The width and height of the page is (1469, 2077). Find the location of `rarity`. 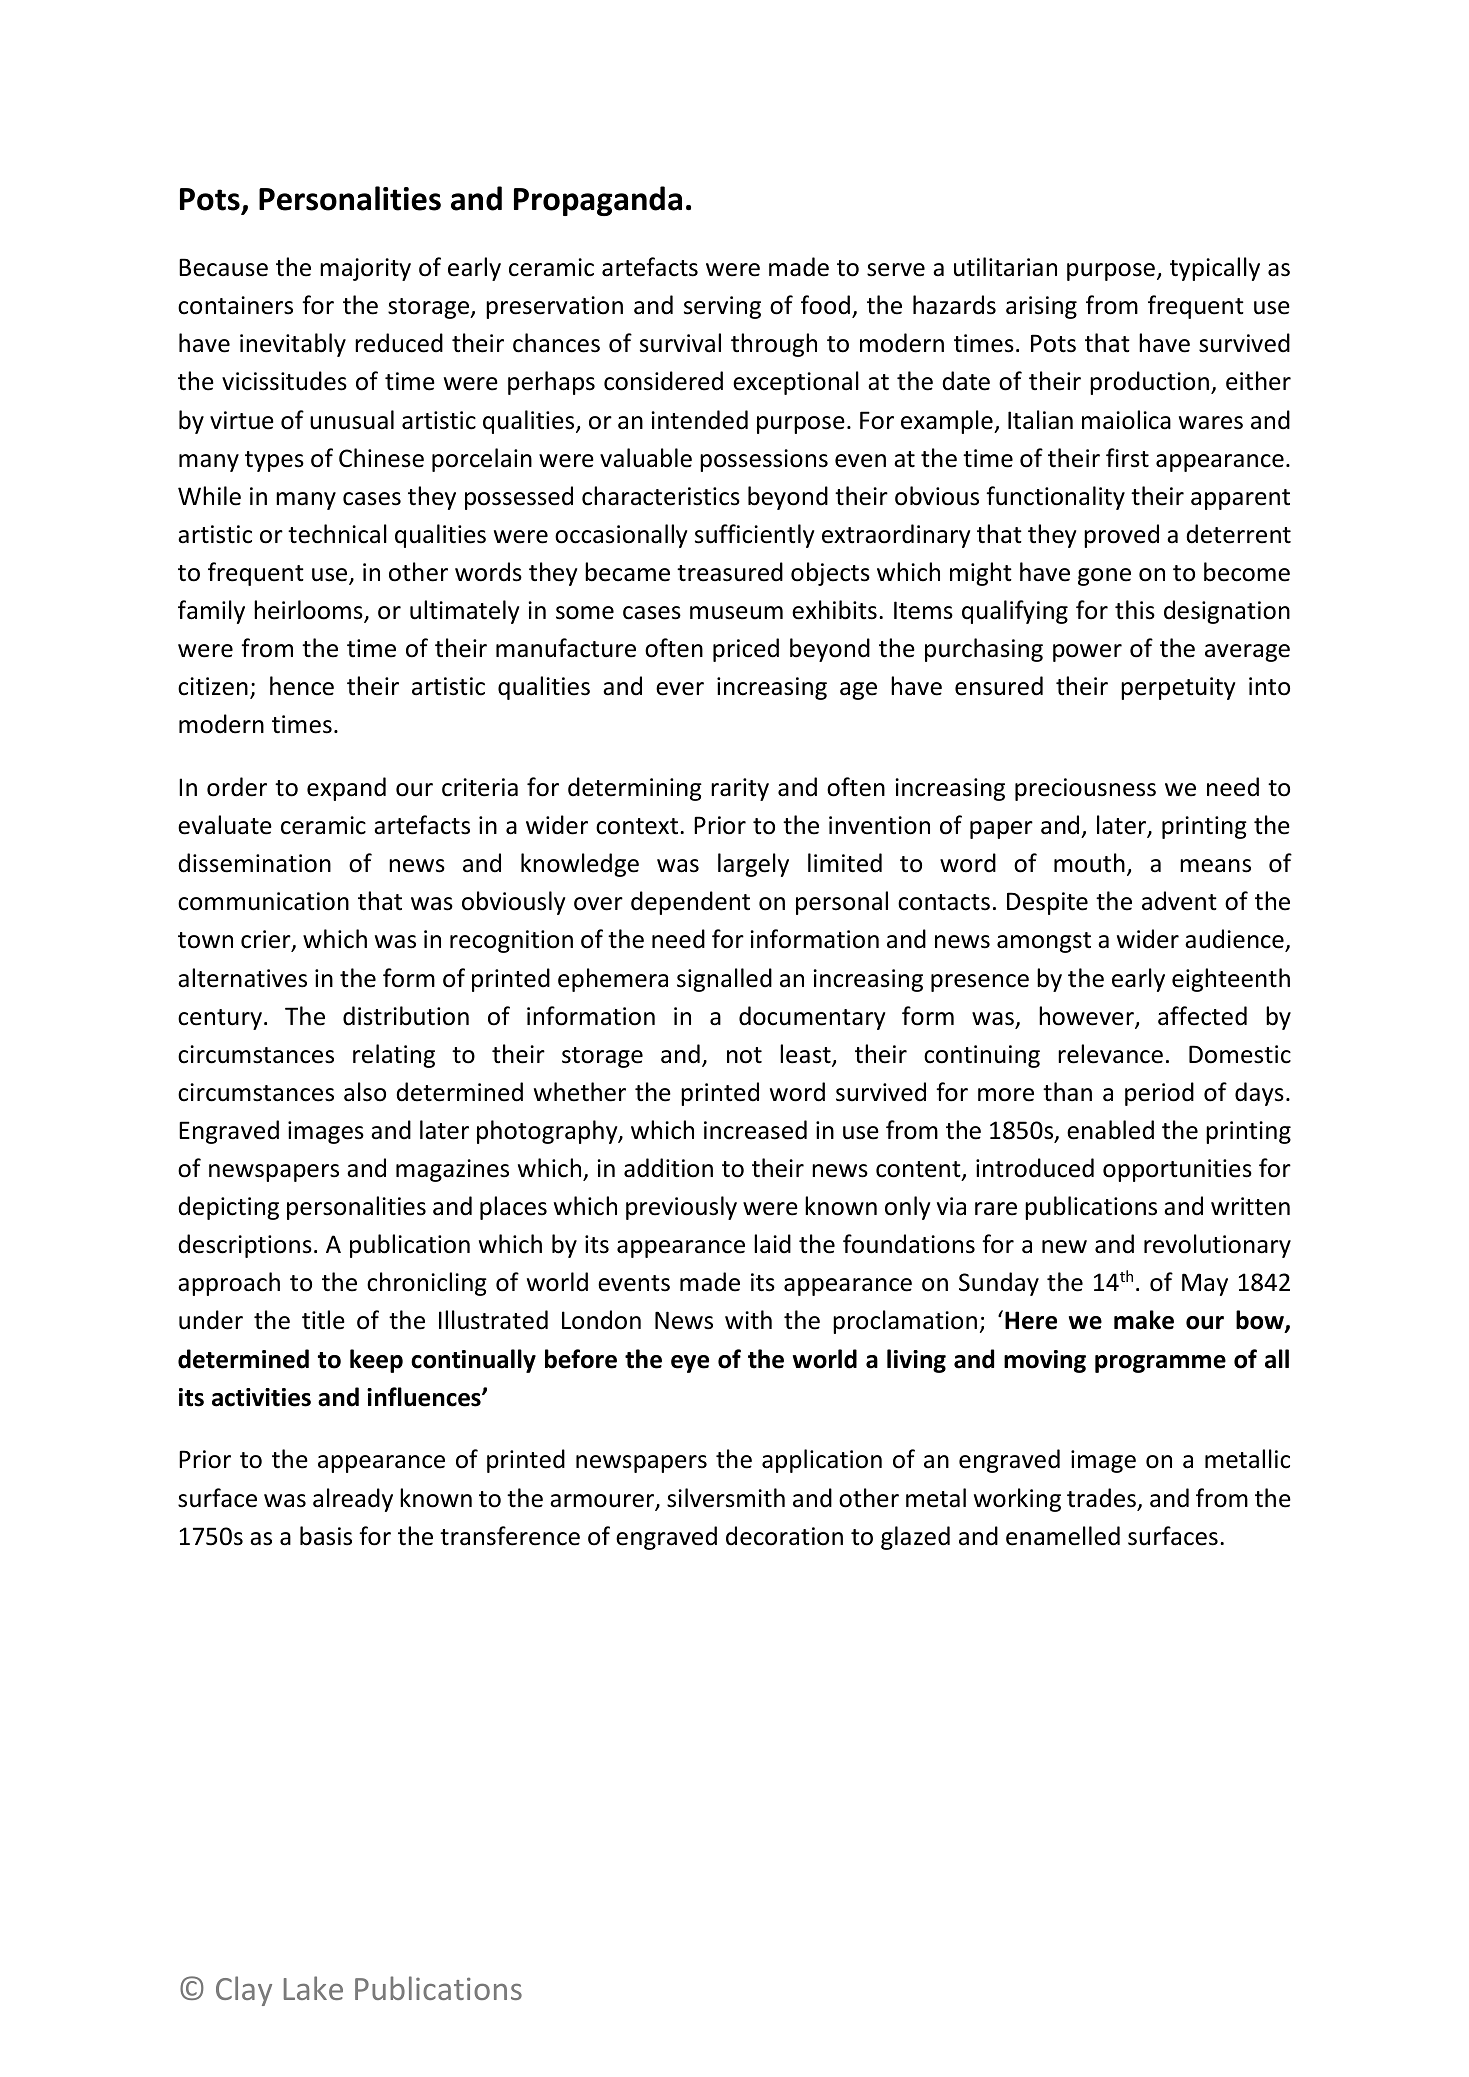

rarity is located at coordinates (740, 789).
